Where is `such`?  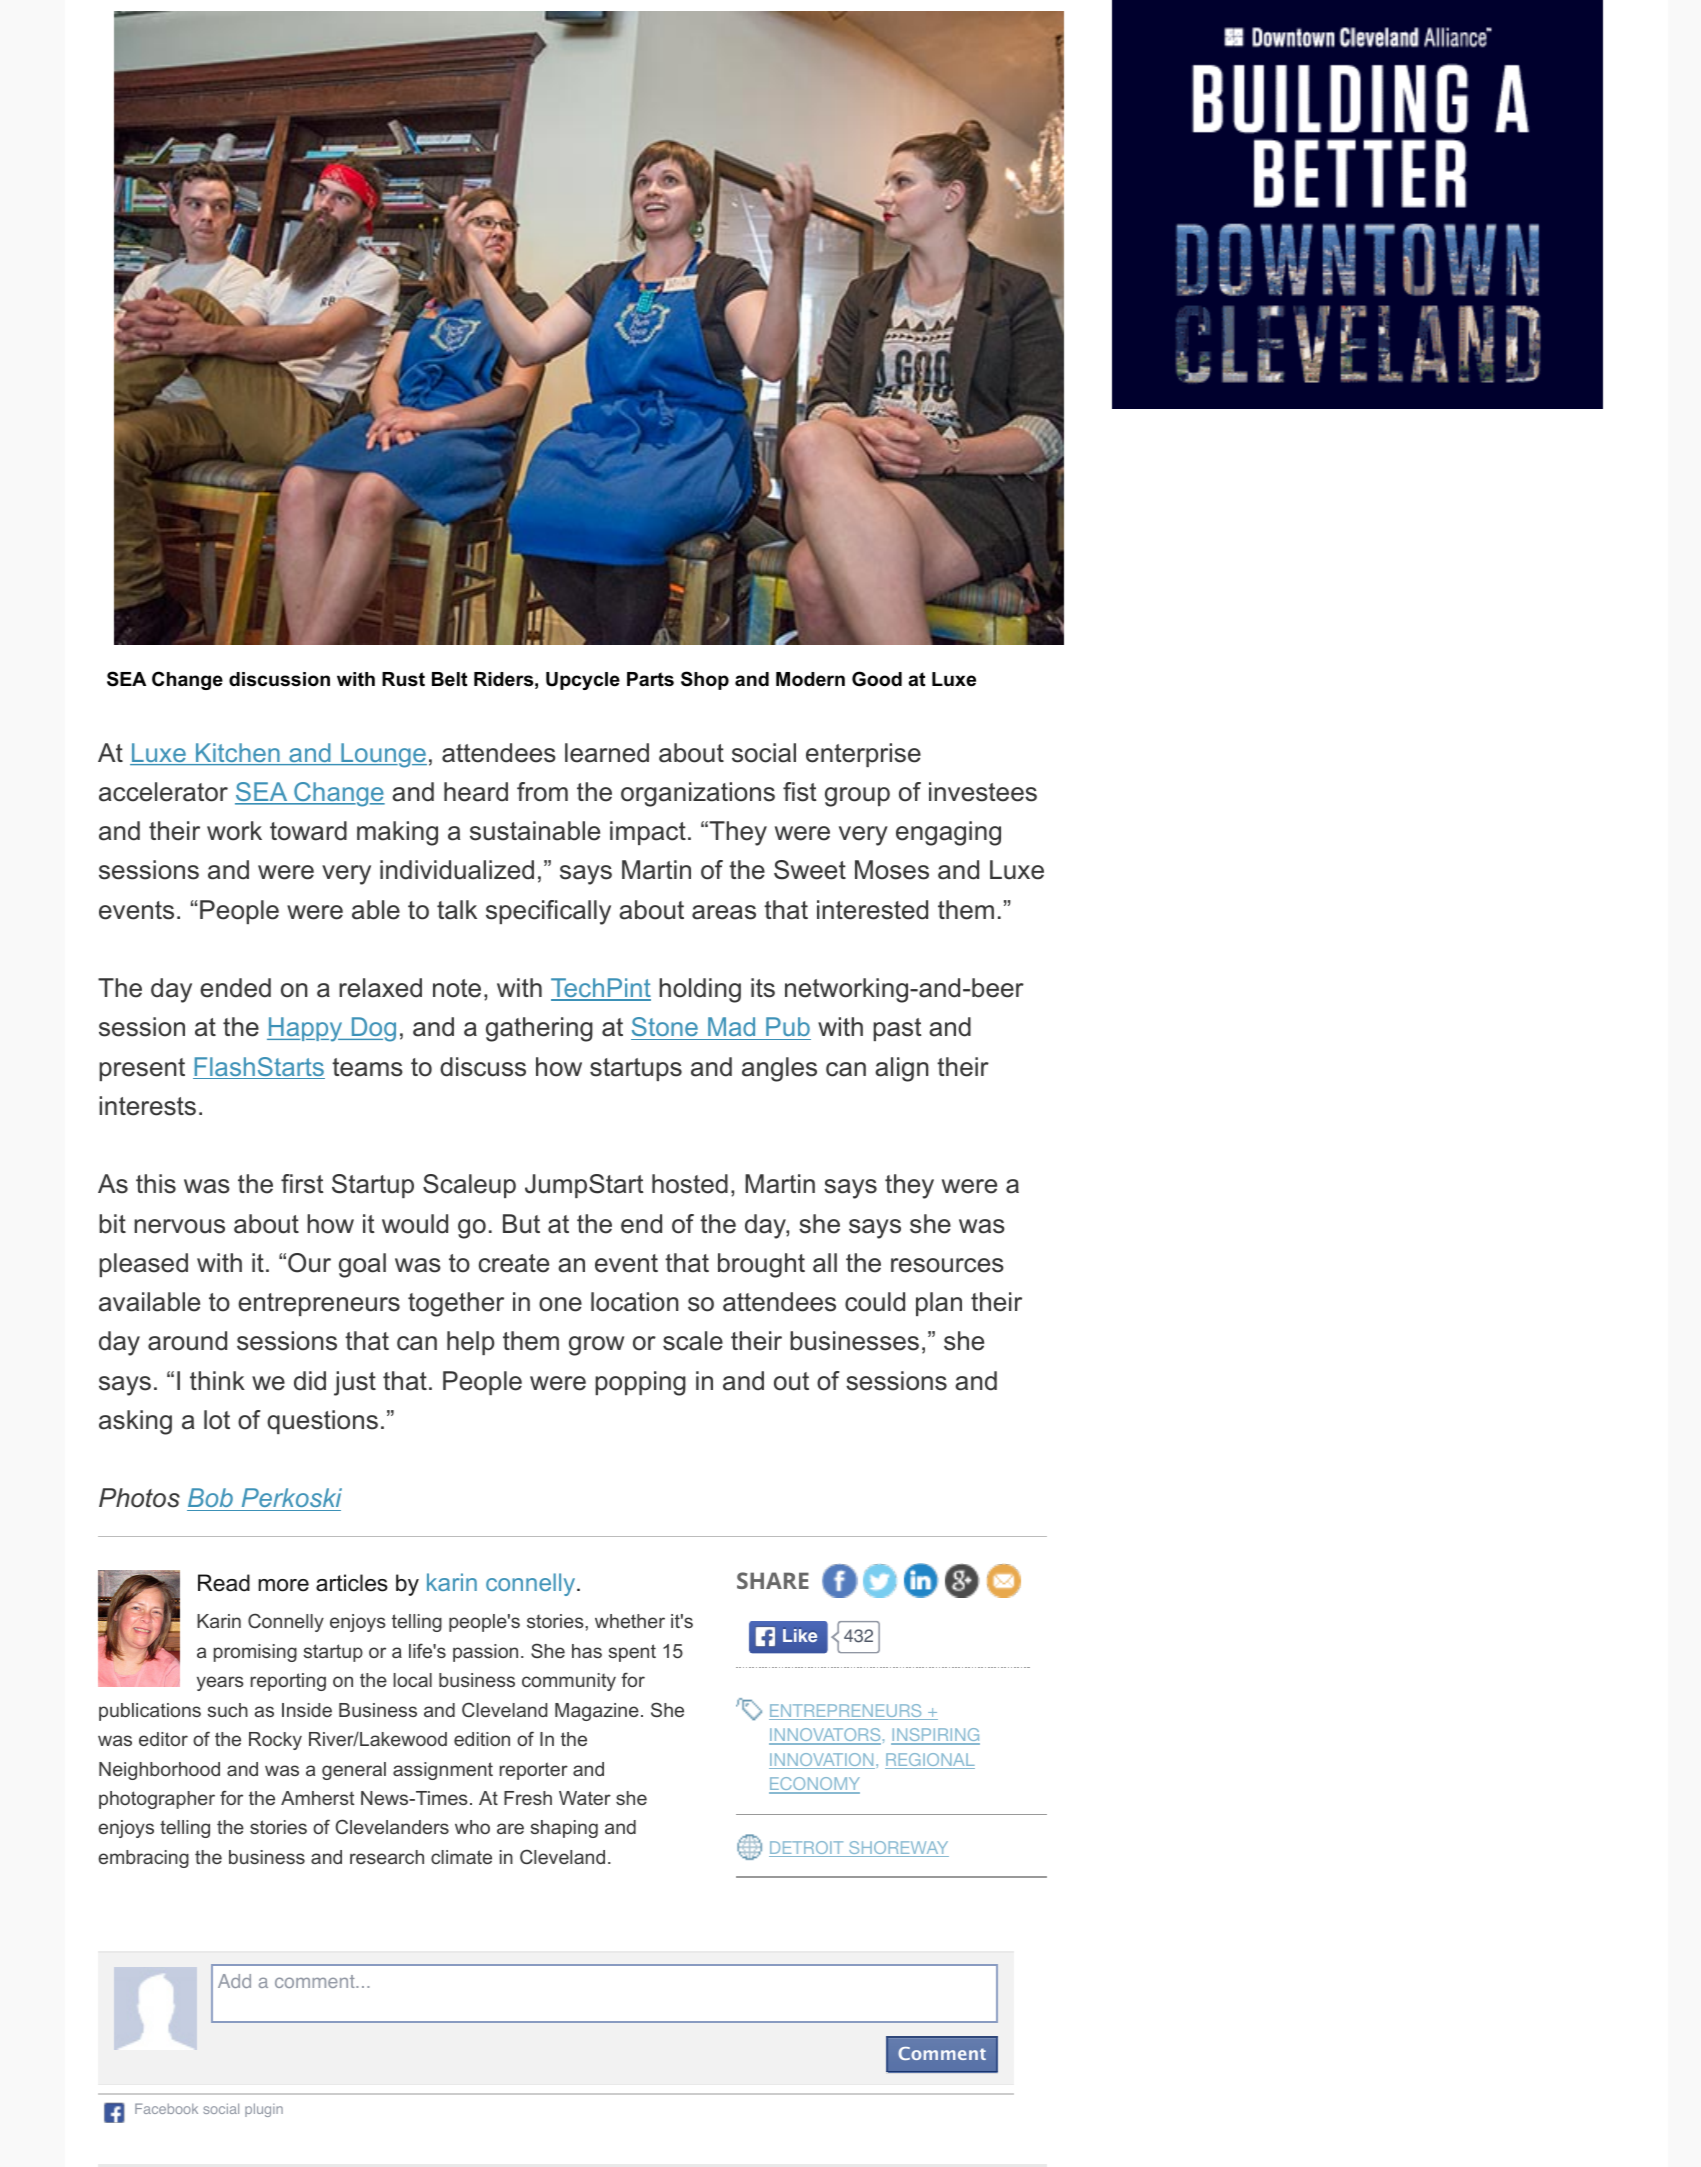
such is located at coordinates (228, 1710).
